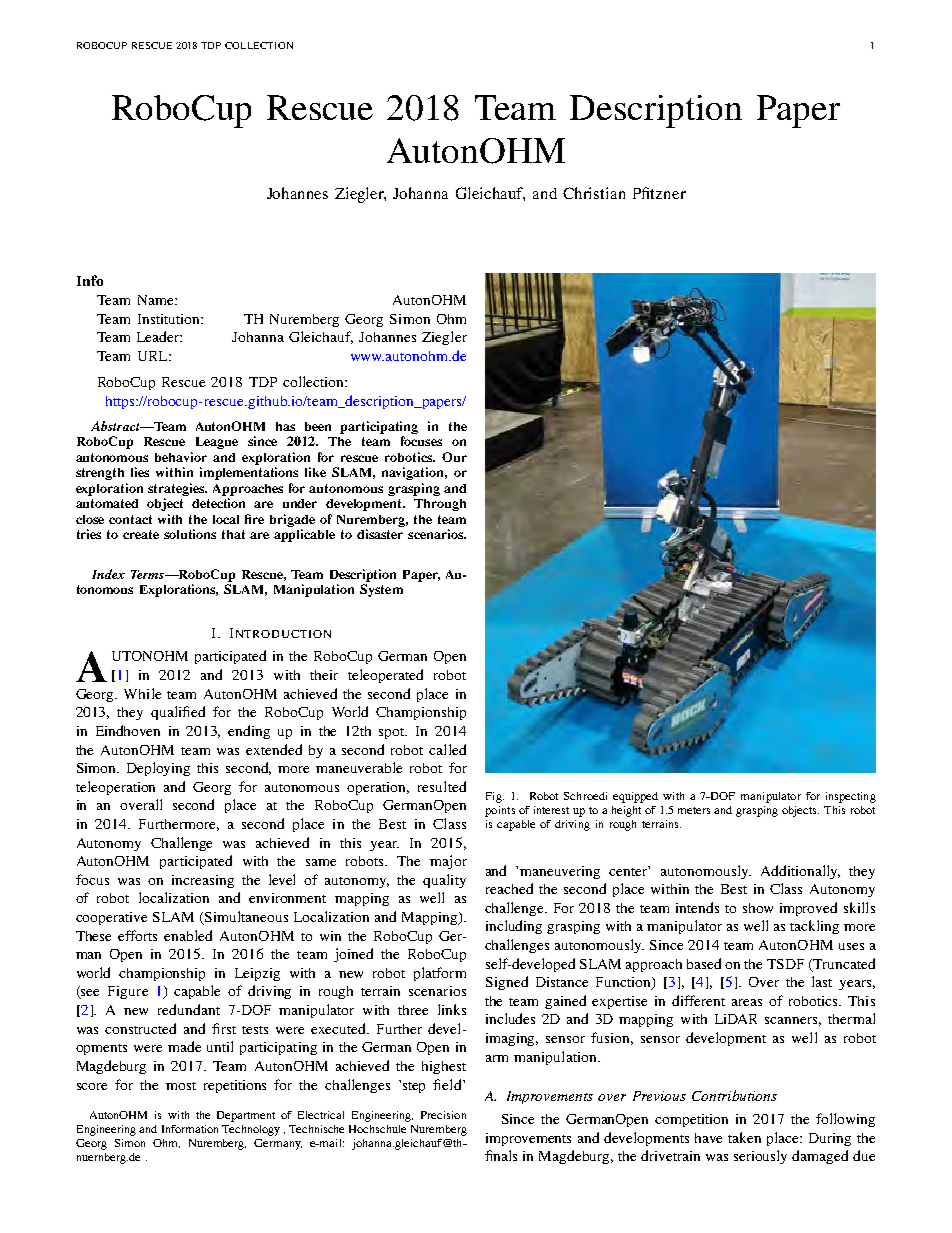 The height and width of the image is (1233, 952). Describe the element at coordinates (500, 811) in the image. I see `points` at that location.
